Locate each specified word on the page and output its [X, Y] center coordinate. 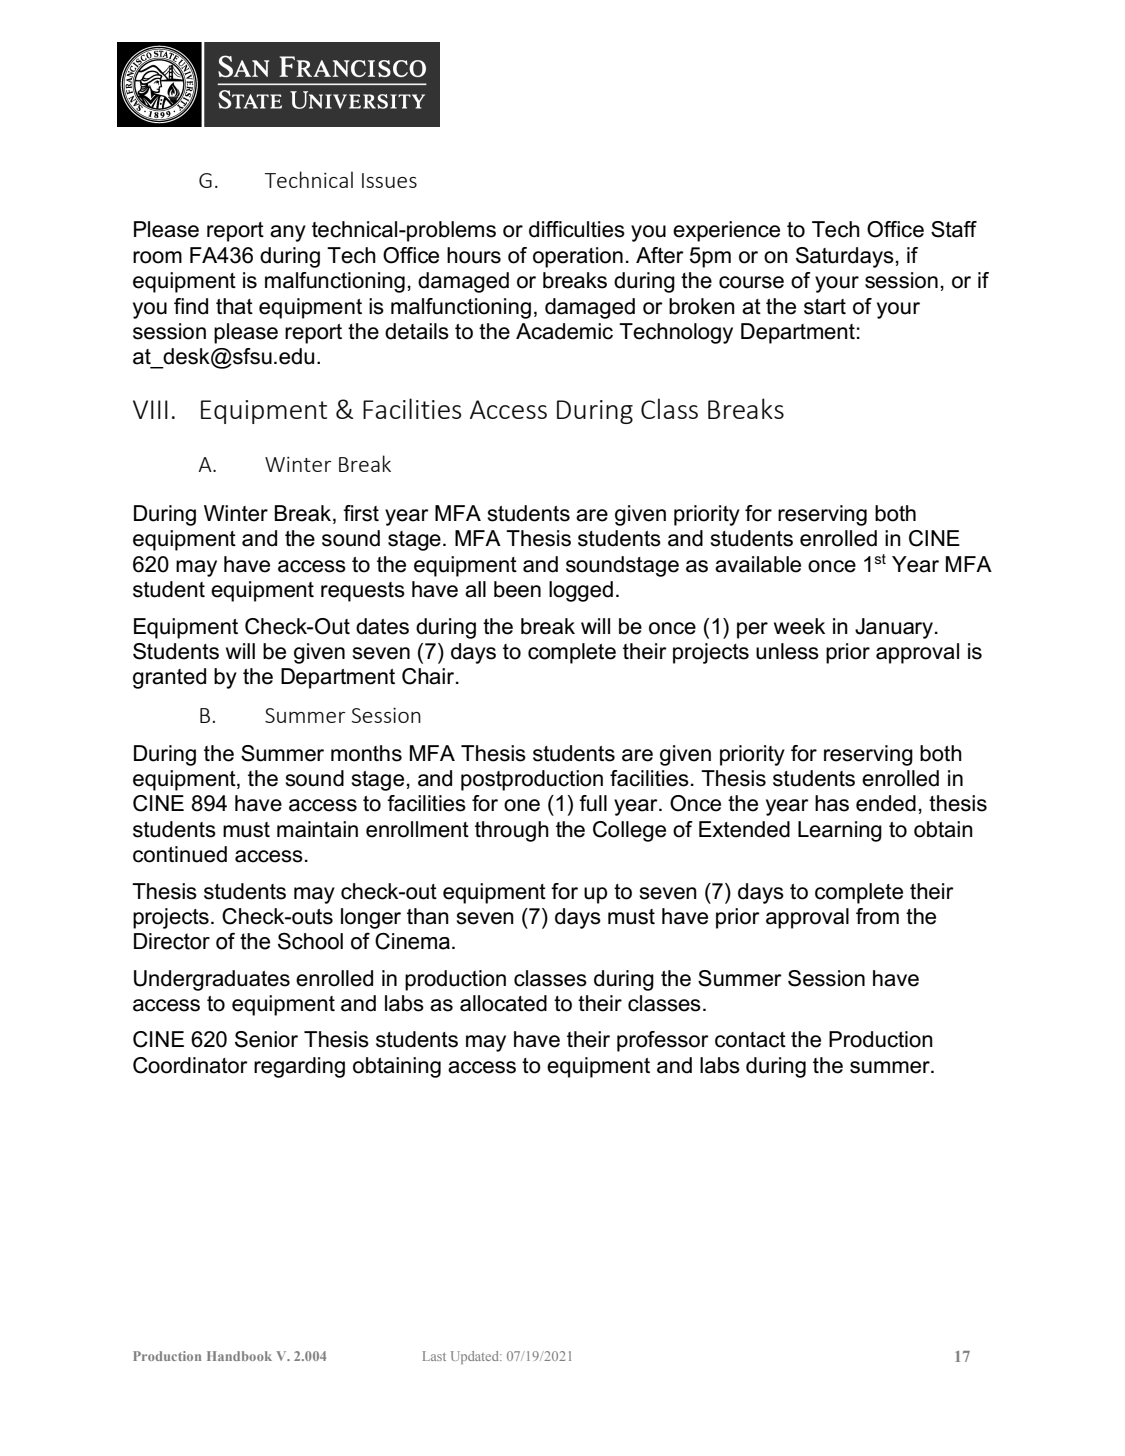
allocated [503, 1003]
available [758, 564]
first [361, 513]
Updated [476, 1357]
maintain [317, 829]
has [832, 803]
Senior [266, 1039]
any [288, 233]
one [522, 805]
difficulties [577, 229]
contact [750, 1040]
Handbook [239, 1356]
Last [434, 1356]
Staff [954, 229]
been [517, 589]
